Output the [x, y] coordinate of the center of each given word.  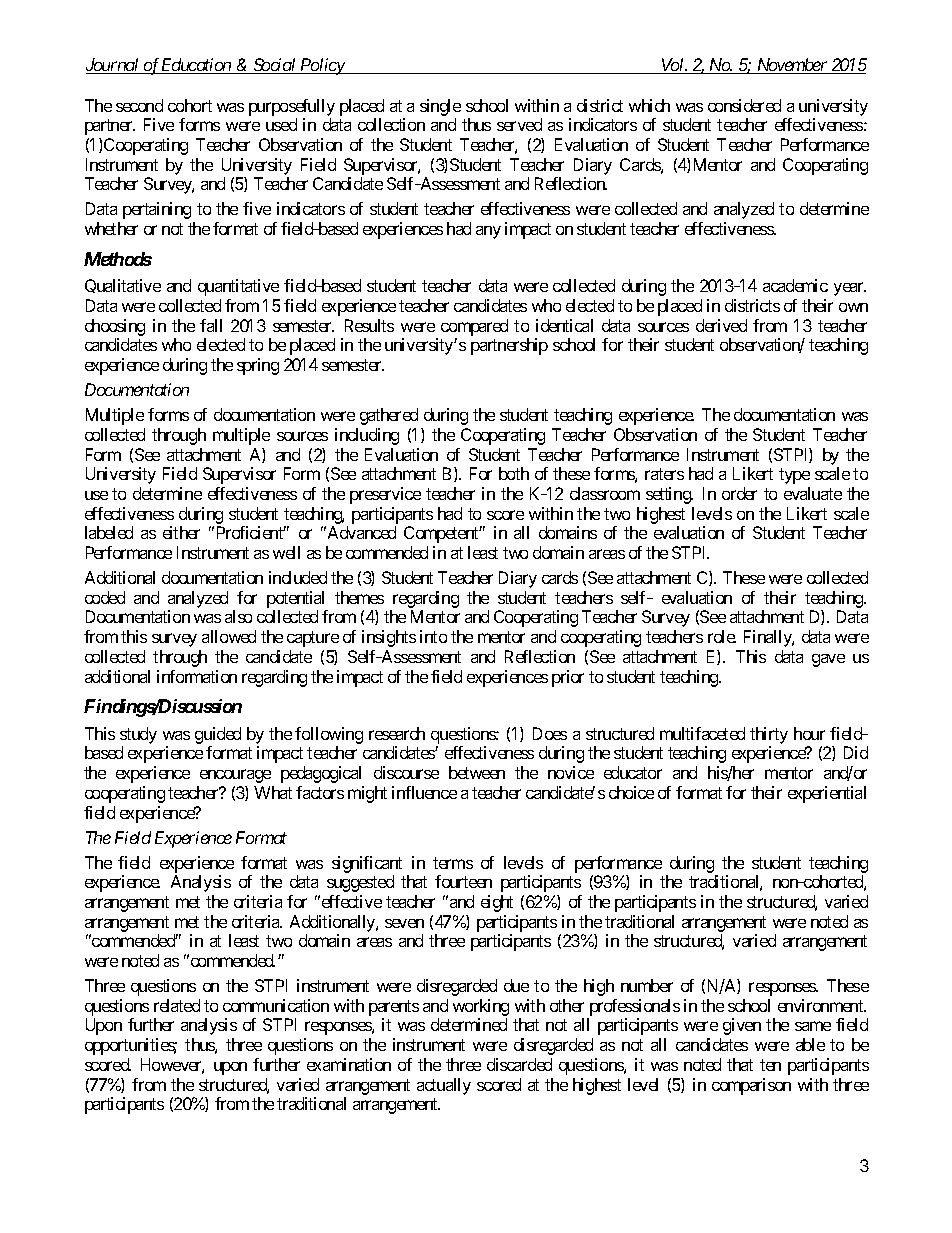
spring [258, 366]
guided [218, 735]
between [477, 772]
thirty [769, 735]
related [177, 1005]
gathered [389, 416]
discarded [519, 1064]
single [440, 107]
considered [744, 105]
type [794, 476]
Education [196, 66]
